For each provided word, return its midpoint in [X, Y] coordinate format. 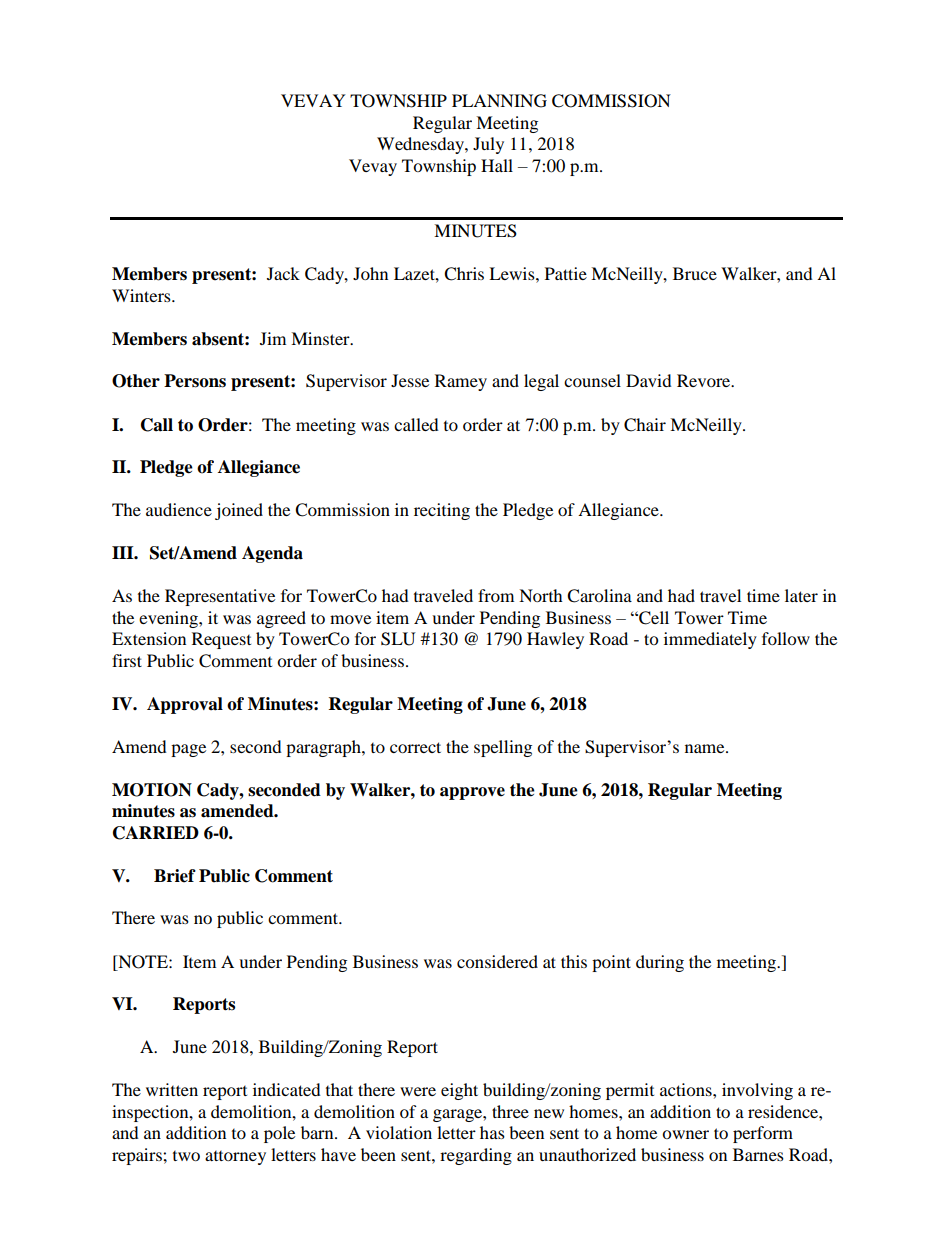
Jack [283, 273]
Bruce [695, 273]
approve [472, 793]
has [492, 1132]
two [186, 1156]
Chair [645, 425]
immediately [710, 640]
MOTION [152, 790]
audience [179, 509]
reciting [442, 511]
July [488, 145]
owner [685, 1134]
